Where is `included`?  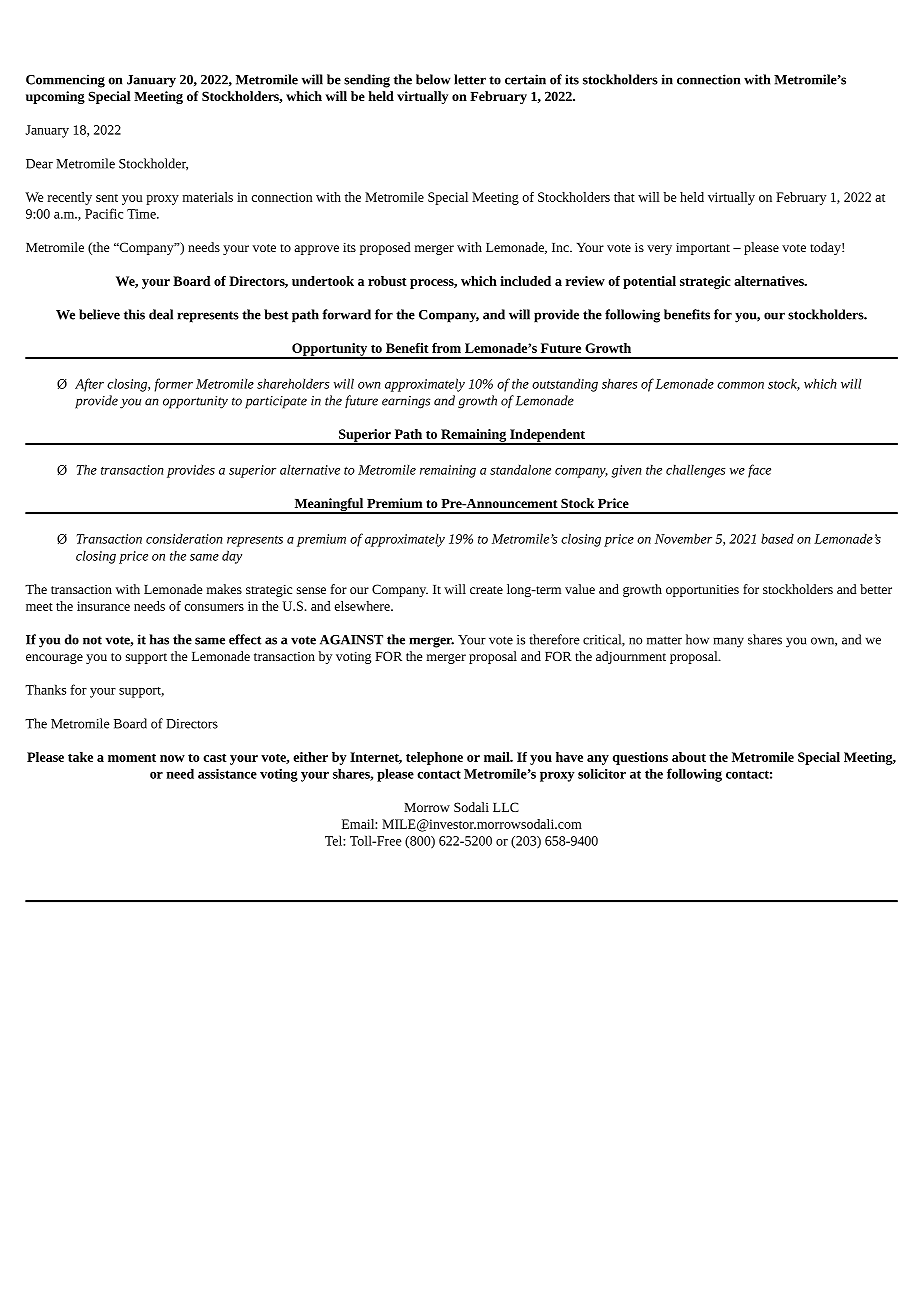 included is located at coordinates (525, 281).
